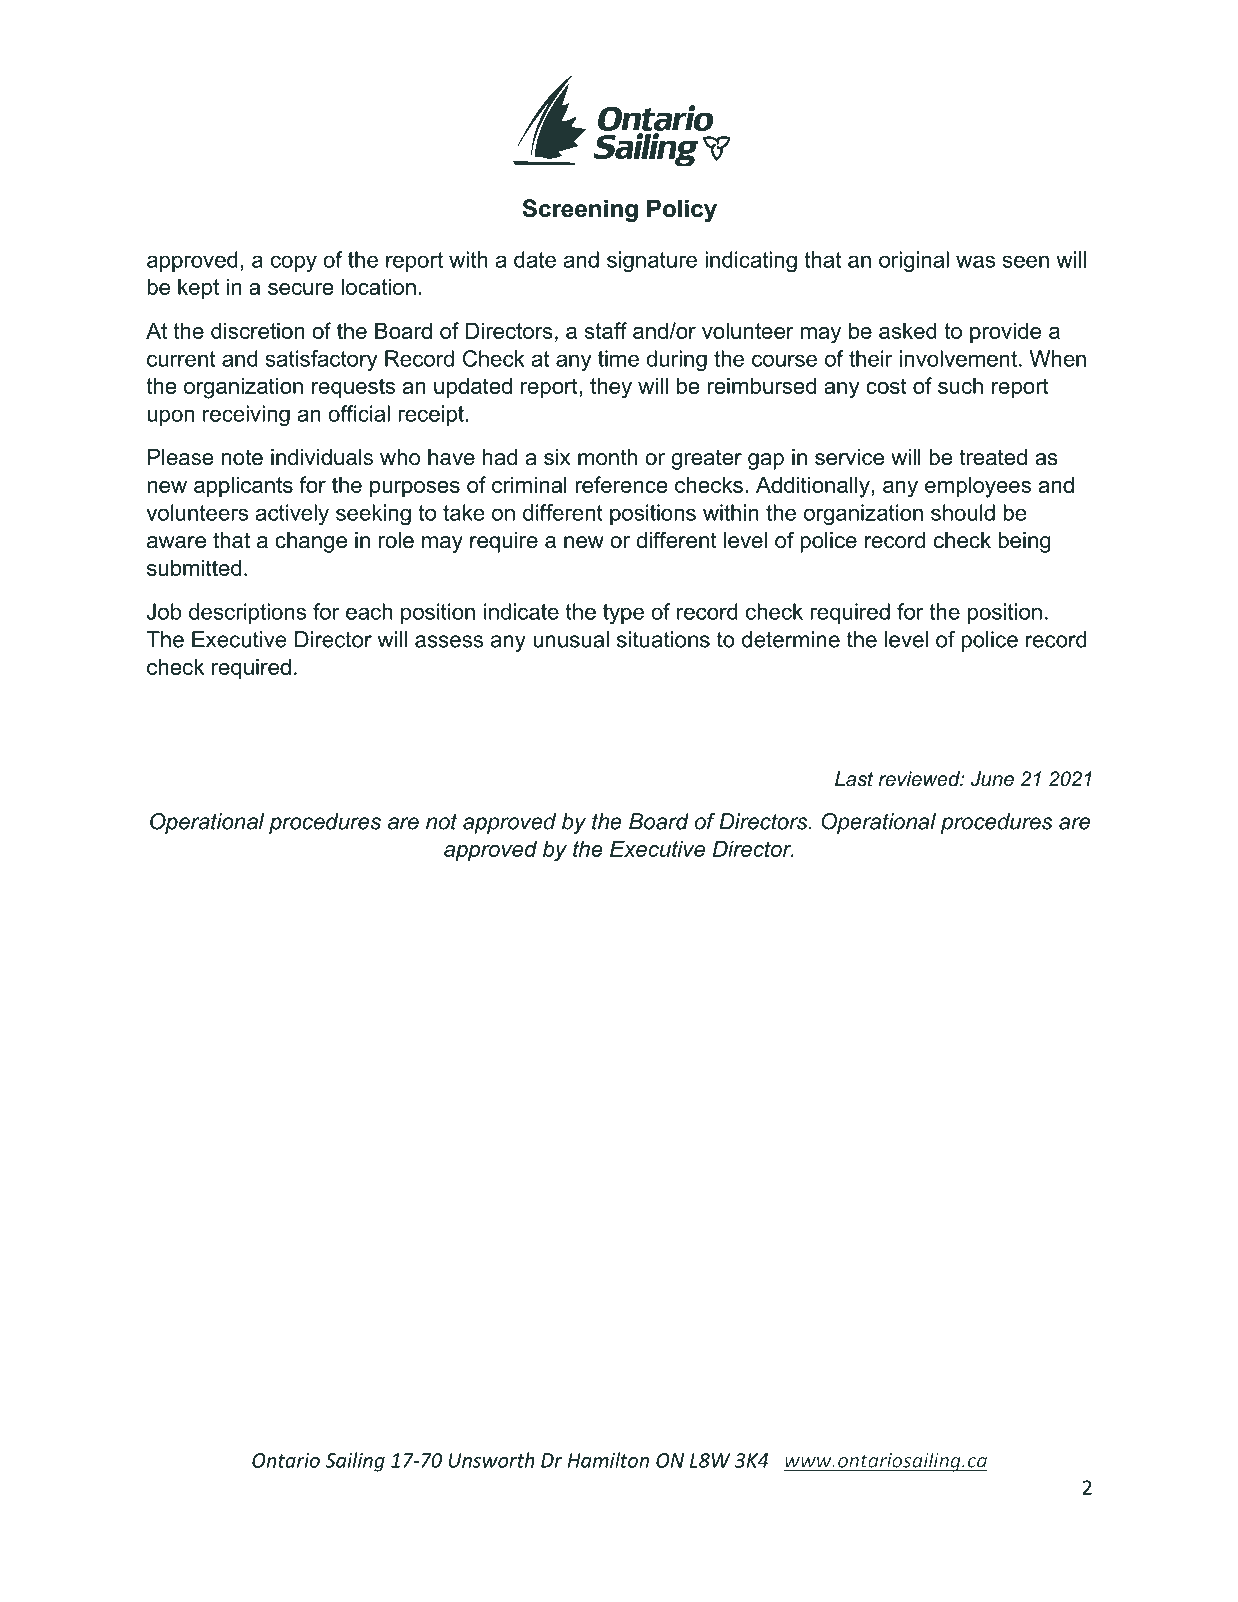  Describe the element at coordinates (920, 779) in the screenshot. I see `reviewed` at that location.
